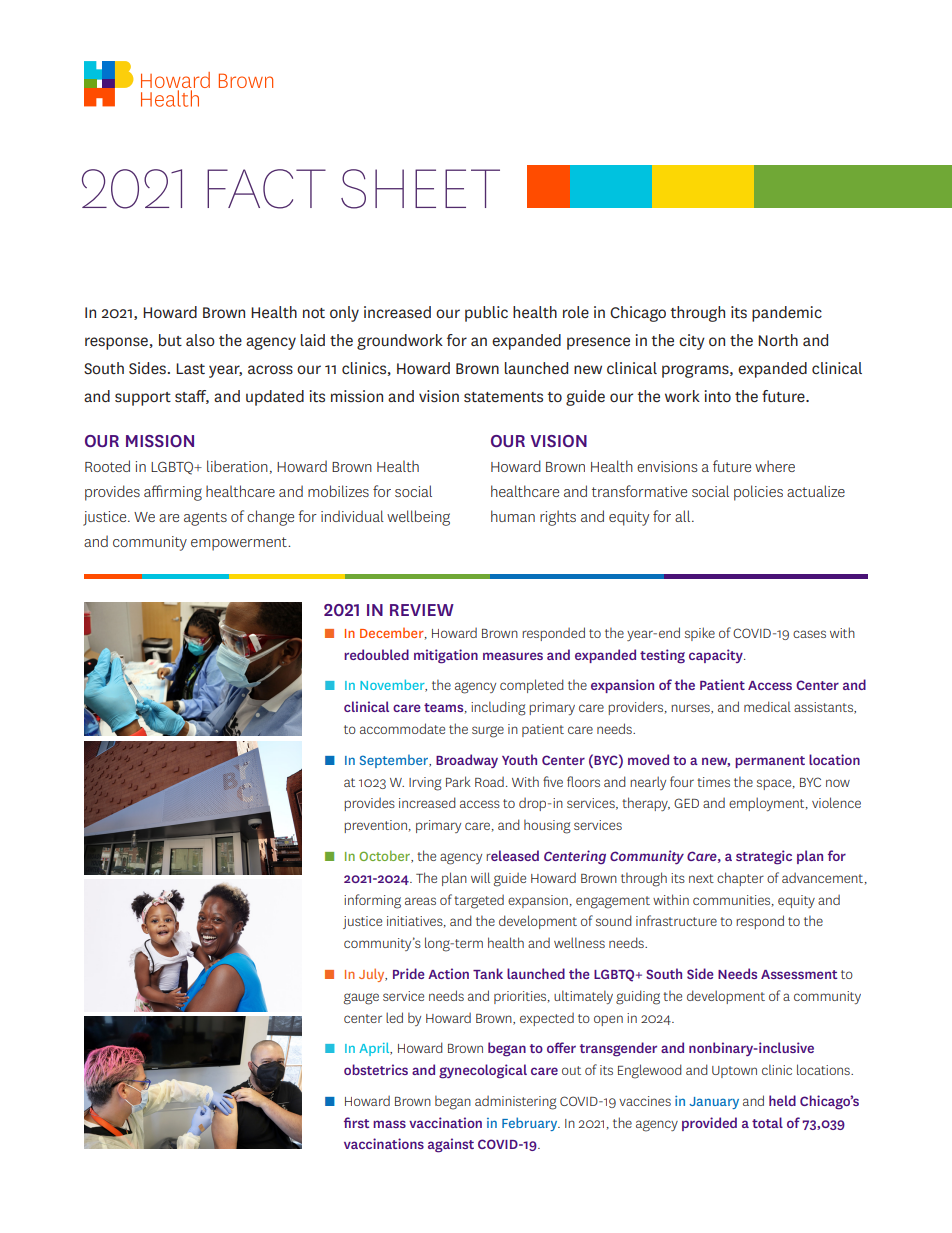 This screenshot has width=952, height=1233. Describe the element at coordinates (767, 706) in the screenshot. I see `medical` at that location.
